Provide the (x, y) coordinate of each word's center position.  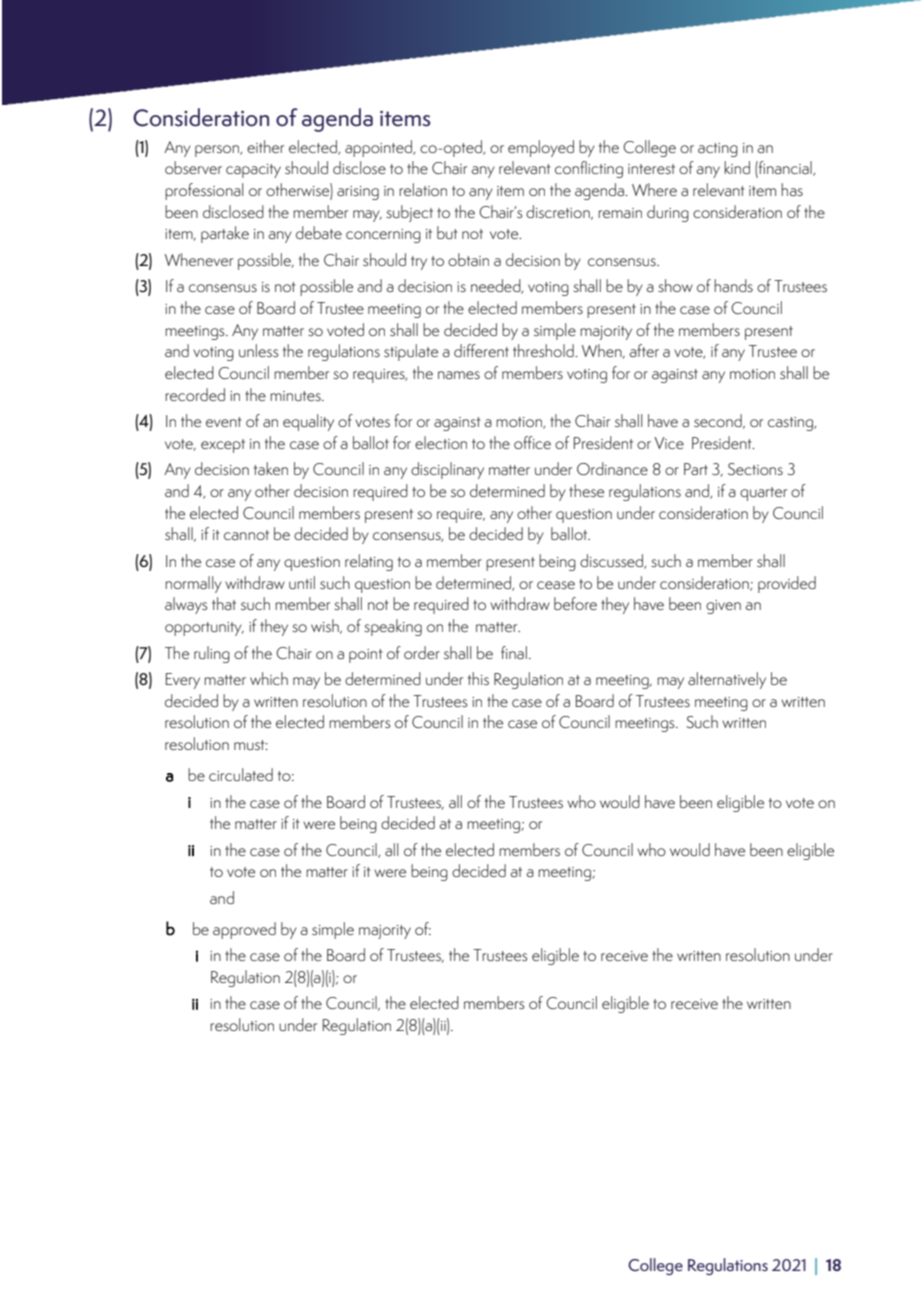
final (514, 652)
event (224, 422)
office (532, 442)
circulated (241, 774)
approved (244, 930)
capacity (253, 171)
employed (541, 148)
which (269, 678)
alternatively (727, 680)
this (478, 678)
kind (737, 167)
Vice (669, 443)
